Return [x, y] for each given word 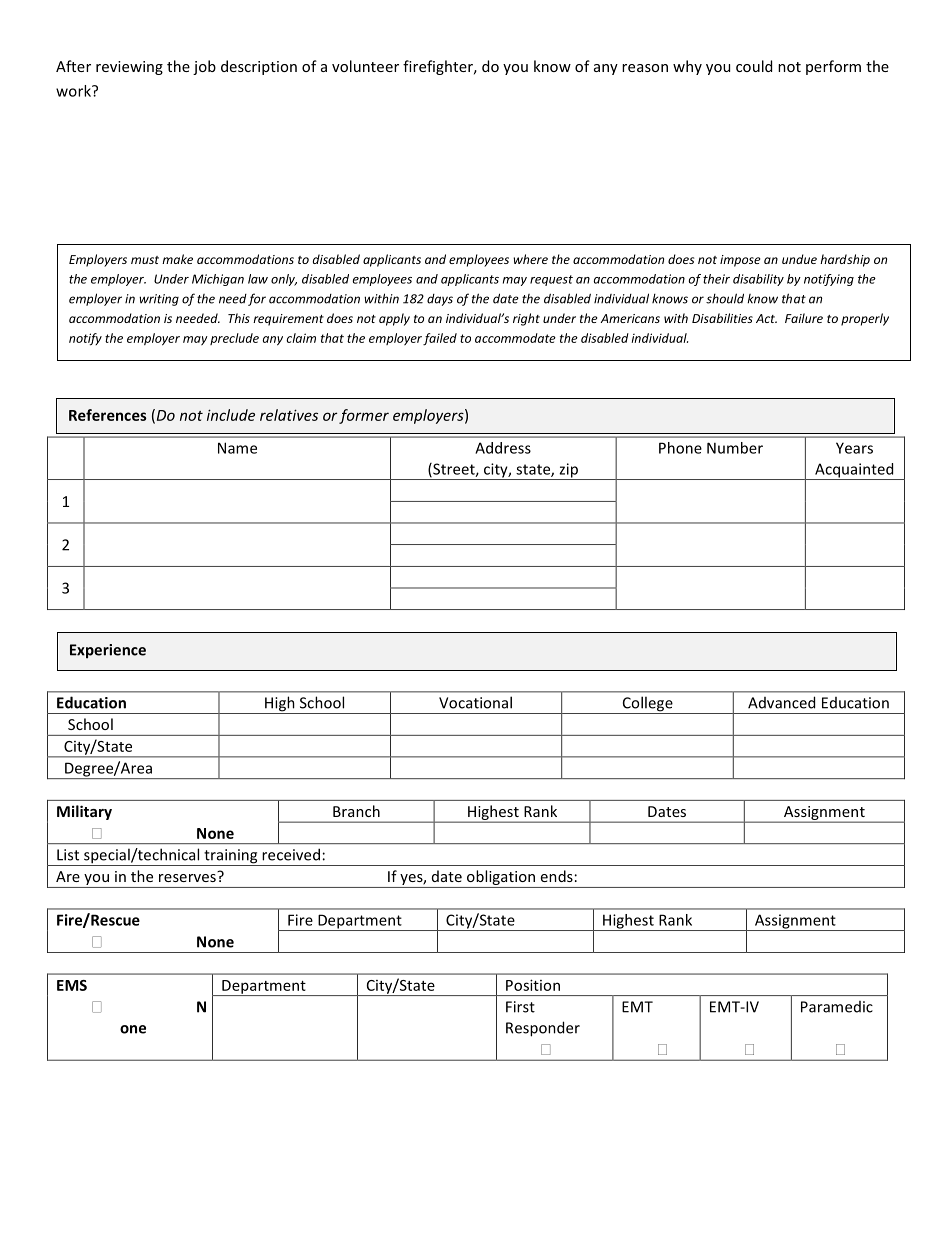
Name [237, 448]
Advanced [781, 702]
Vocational [475, 702]
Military [84, 812]
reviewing [129, 68]
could [754, 66]
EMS [72, 985]
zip [568, 471]
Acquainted [854, 471]
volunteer [365, 66]
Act [766, 318]
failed [440, 339]
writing [159, 300]
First [520, 1007]
